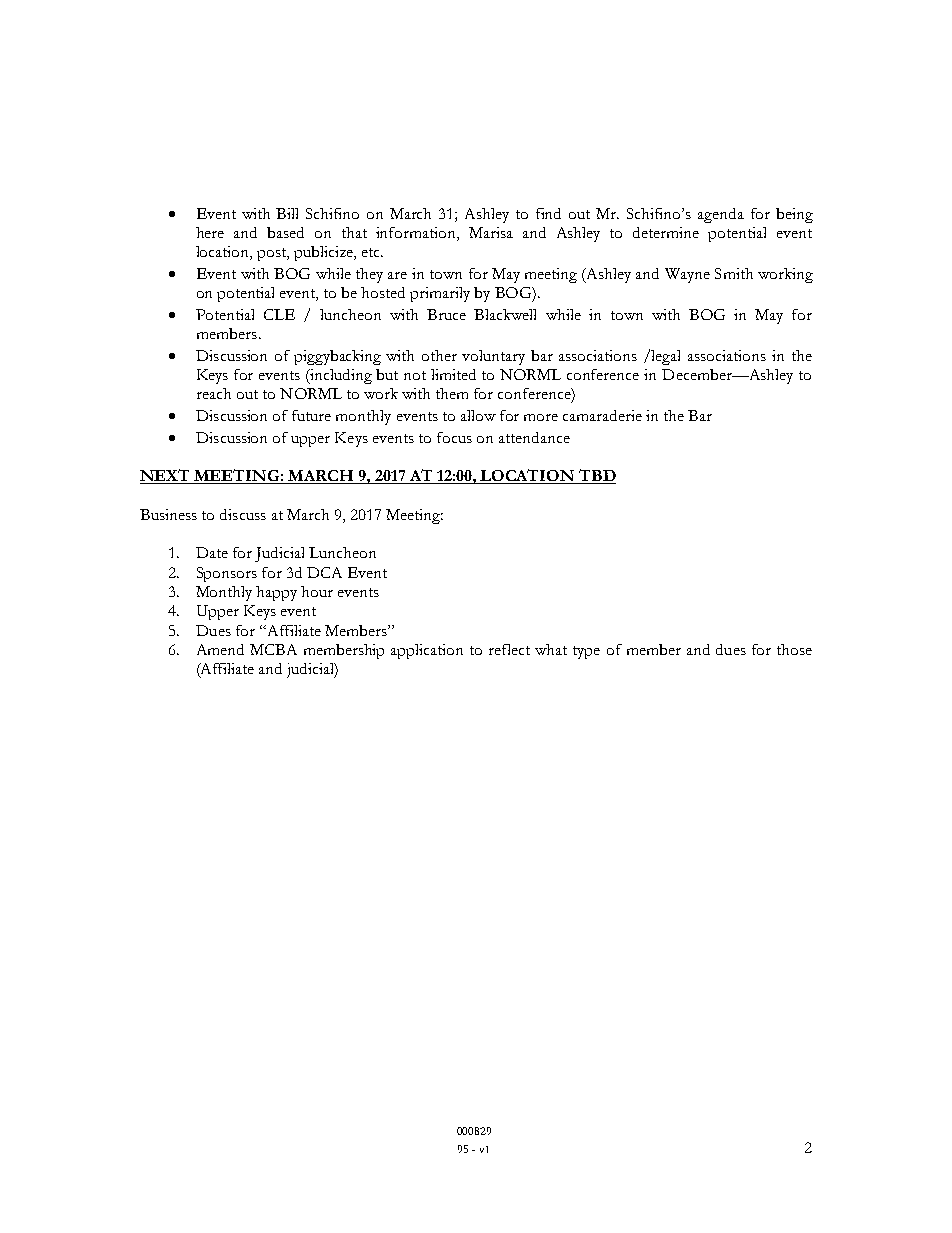 The width and height of the screenshot is (952, 1233). What do you see at coordinates (210, 232) in the screenshot?
I see `here` at bounding box center [210, 232].
